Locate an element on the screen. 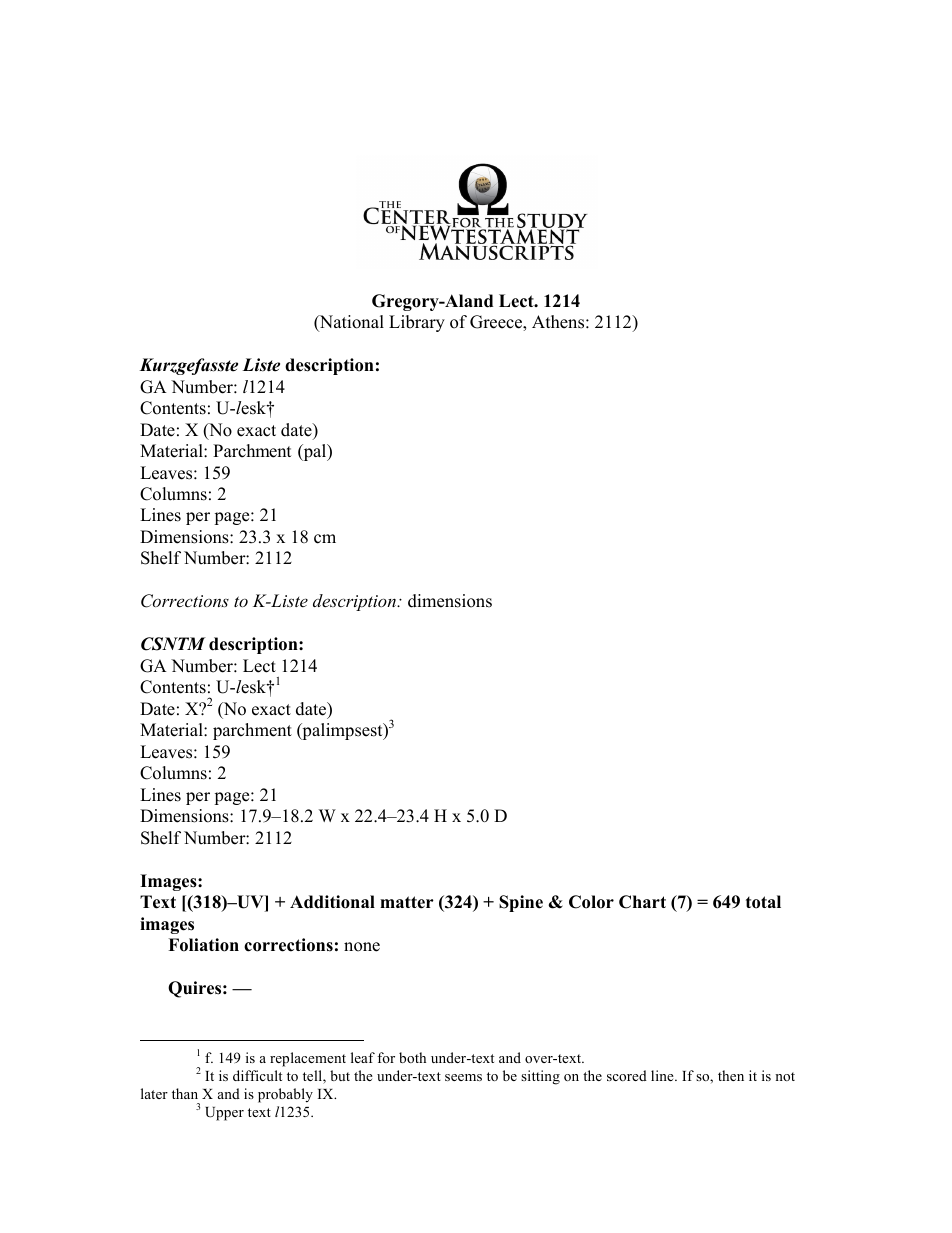 The width and height of the screenshot is (952, 1233). Additional is located at coordinates (332, 902).
